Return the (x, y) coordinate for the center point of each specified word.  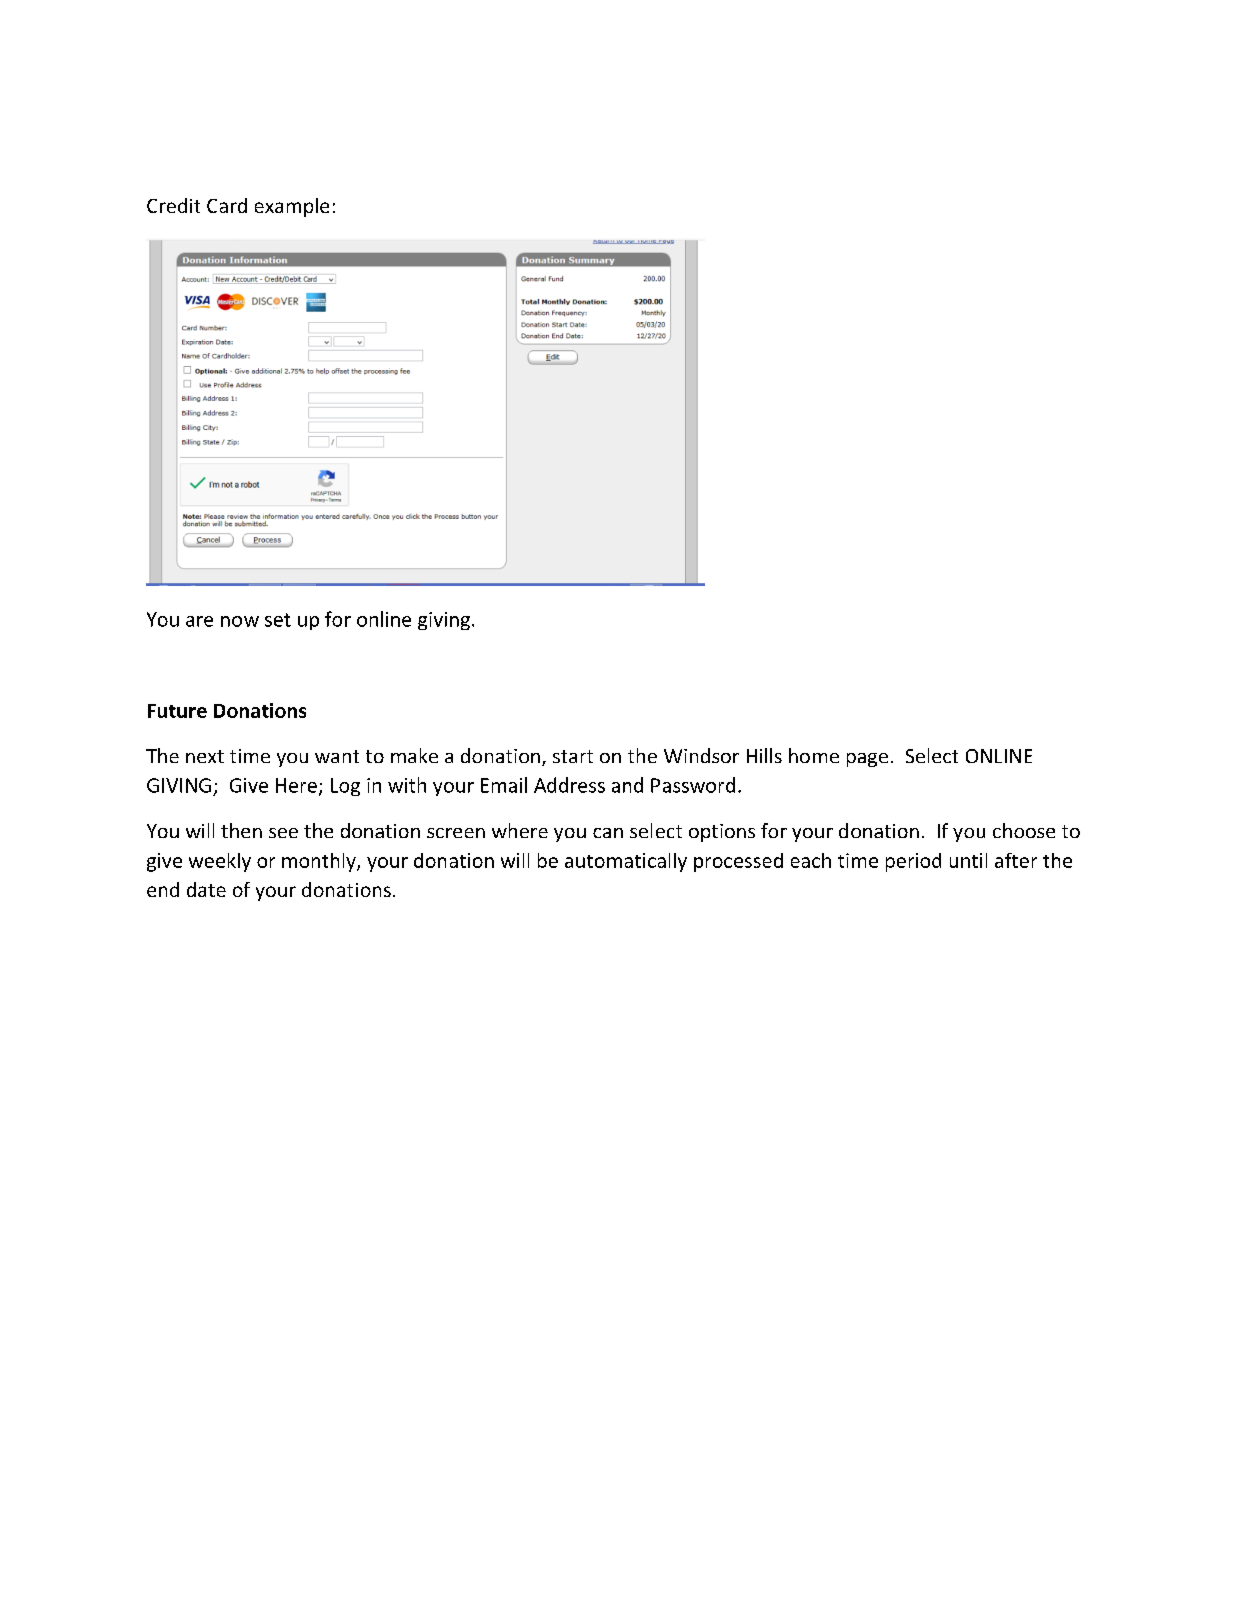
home (814, 755)
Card (227, 205)
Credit (173, 205)
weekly (220, 862)
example (292, 207)
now (240, 621)
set (278, 620)
